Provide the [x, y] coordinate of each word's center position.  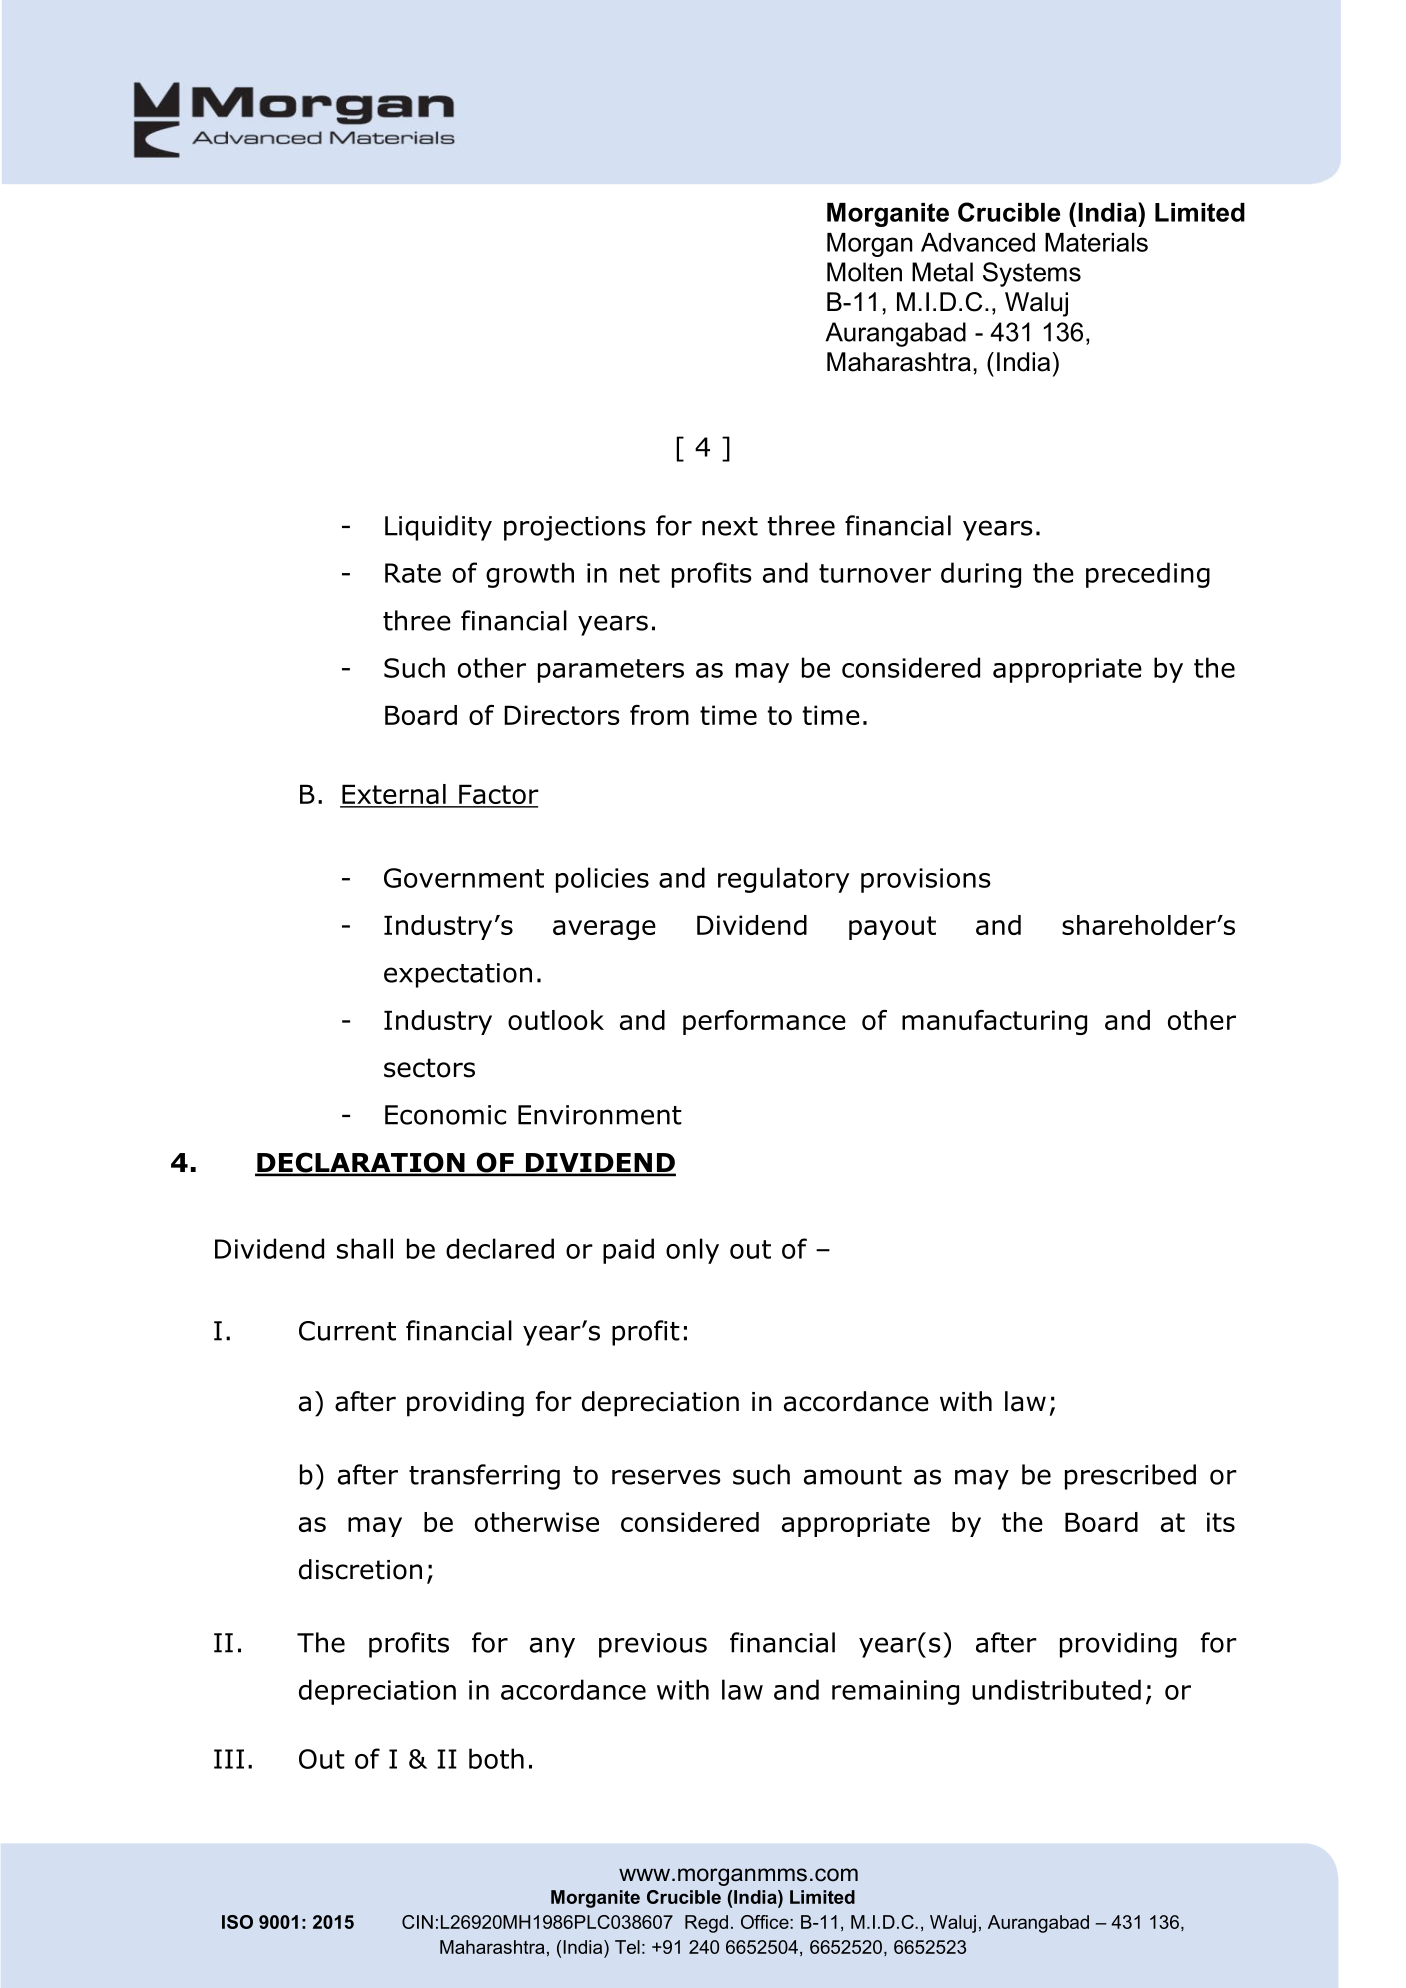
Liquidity [438, 528]
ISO [237, 1922]
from [659, 715]
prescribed [1130, 1477]
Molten [864, 272]
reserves [666, 1477]
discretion [360, 1569]
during [981, 575]
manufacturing [994, 1022]
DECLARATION [361, 1163]
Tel [627, 1947]
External [394, 795]
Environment [600, 1115]
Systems [1032, 274]
